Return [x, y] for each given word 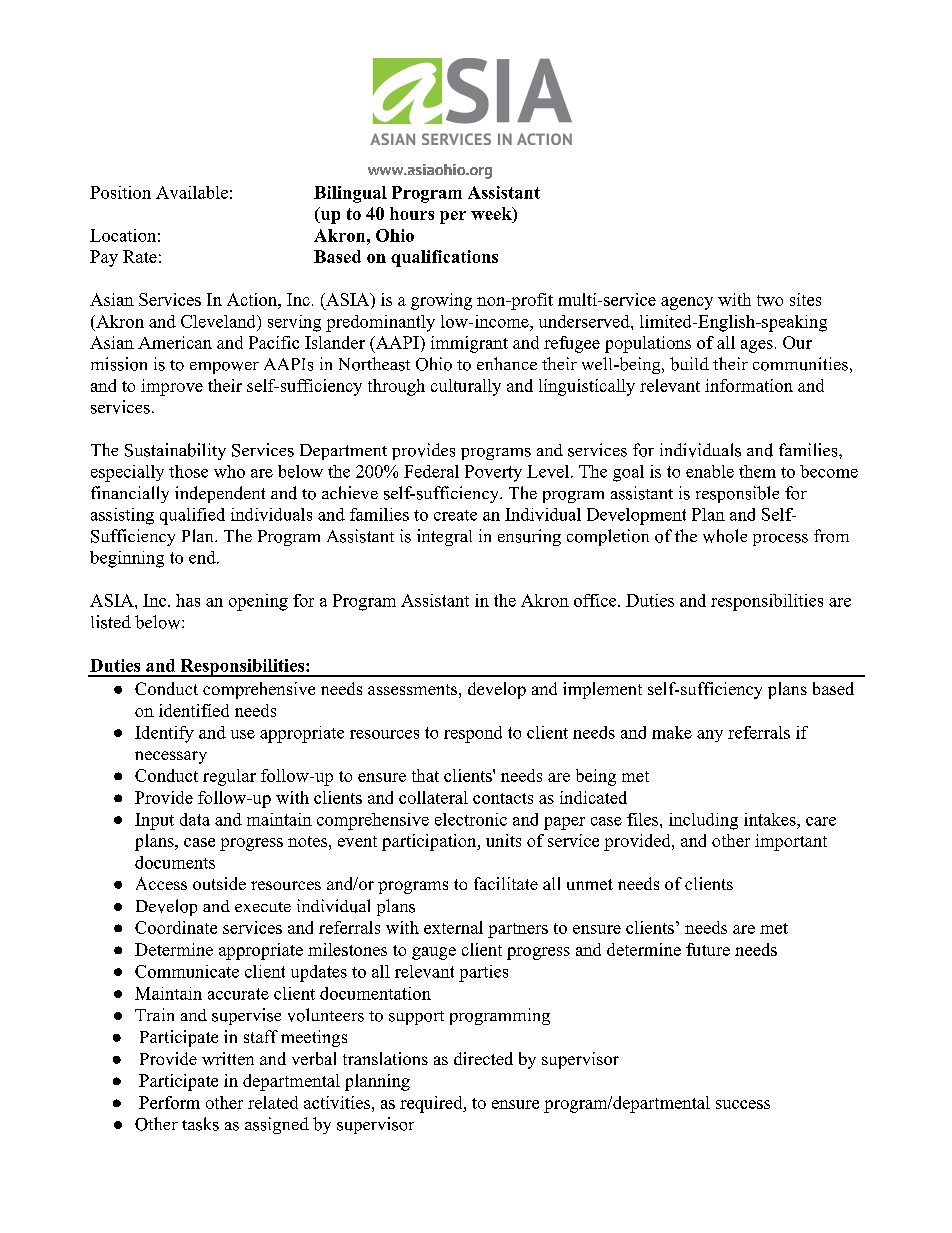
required [432, 1104]
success [743, 1104]
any [710, 736]
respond [473, 734]
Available [192, 192]
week [492, 215]
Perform [169, 1102]
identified [194, 710]
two [770, 300]
